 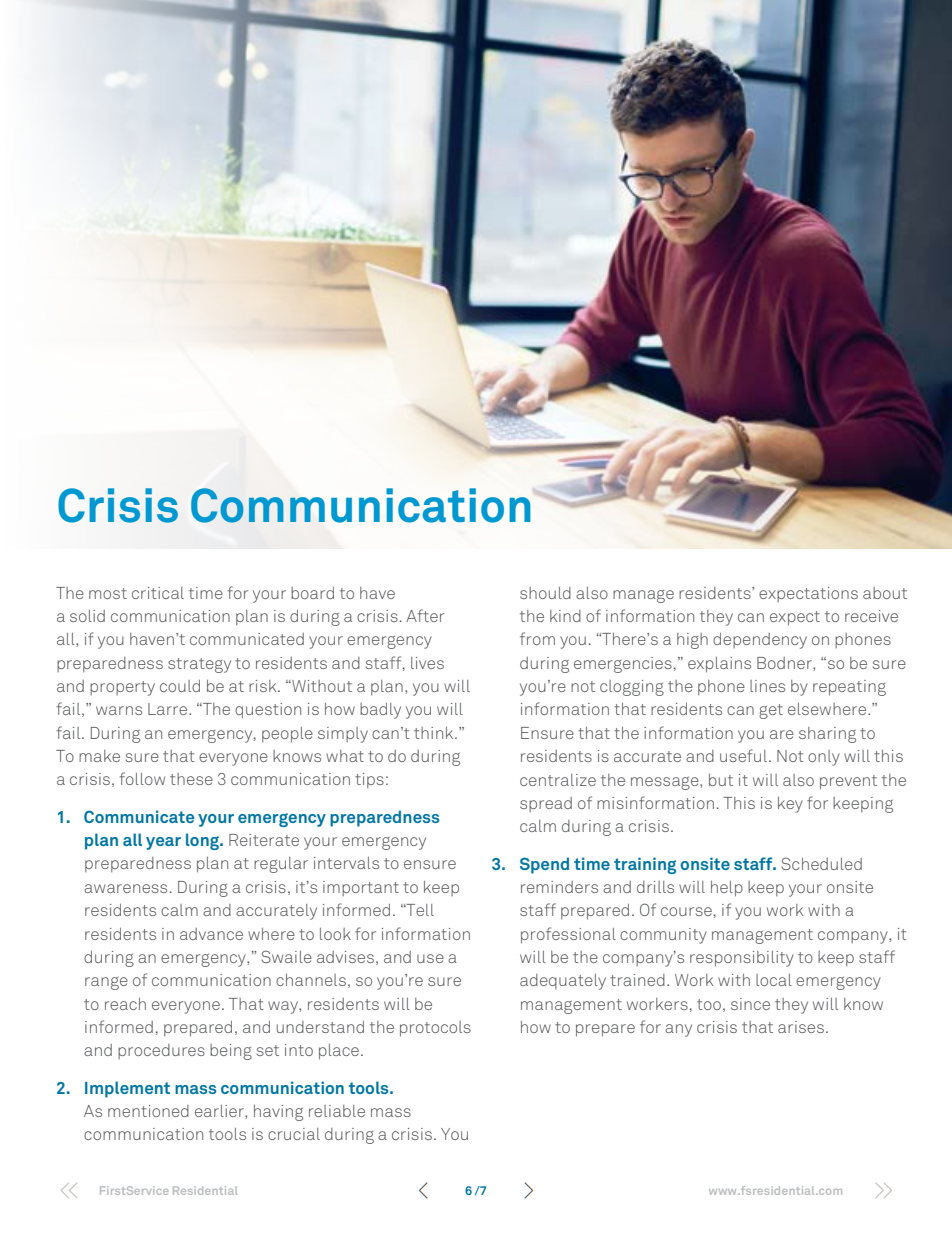 What do you see at coordinates (801, 1027) in the screenshot?
I see `arises` at bounding box center [801, 1027].
